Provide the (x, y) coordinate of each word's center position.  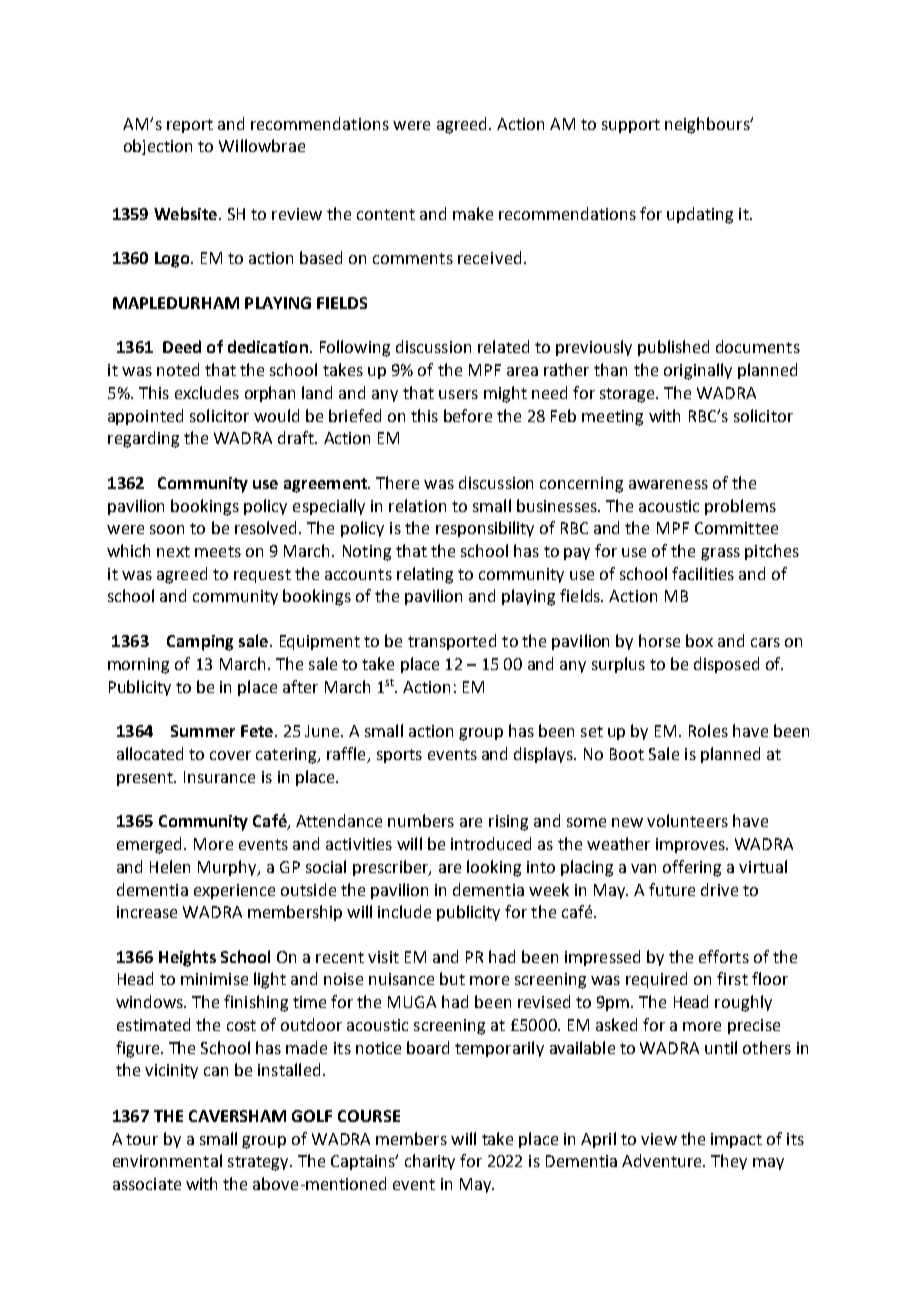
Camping (200, 643)
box (699, 640)
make (473, 213)
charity (430, 1162)
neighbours (708, 125)
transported (452, 642)
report (190, 126)
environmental (167, 1160)
